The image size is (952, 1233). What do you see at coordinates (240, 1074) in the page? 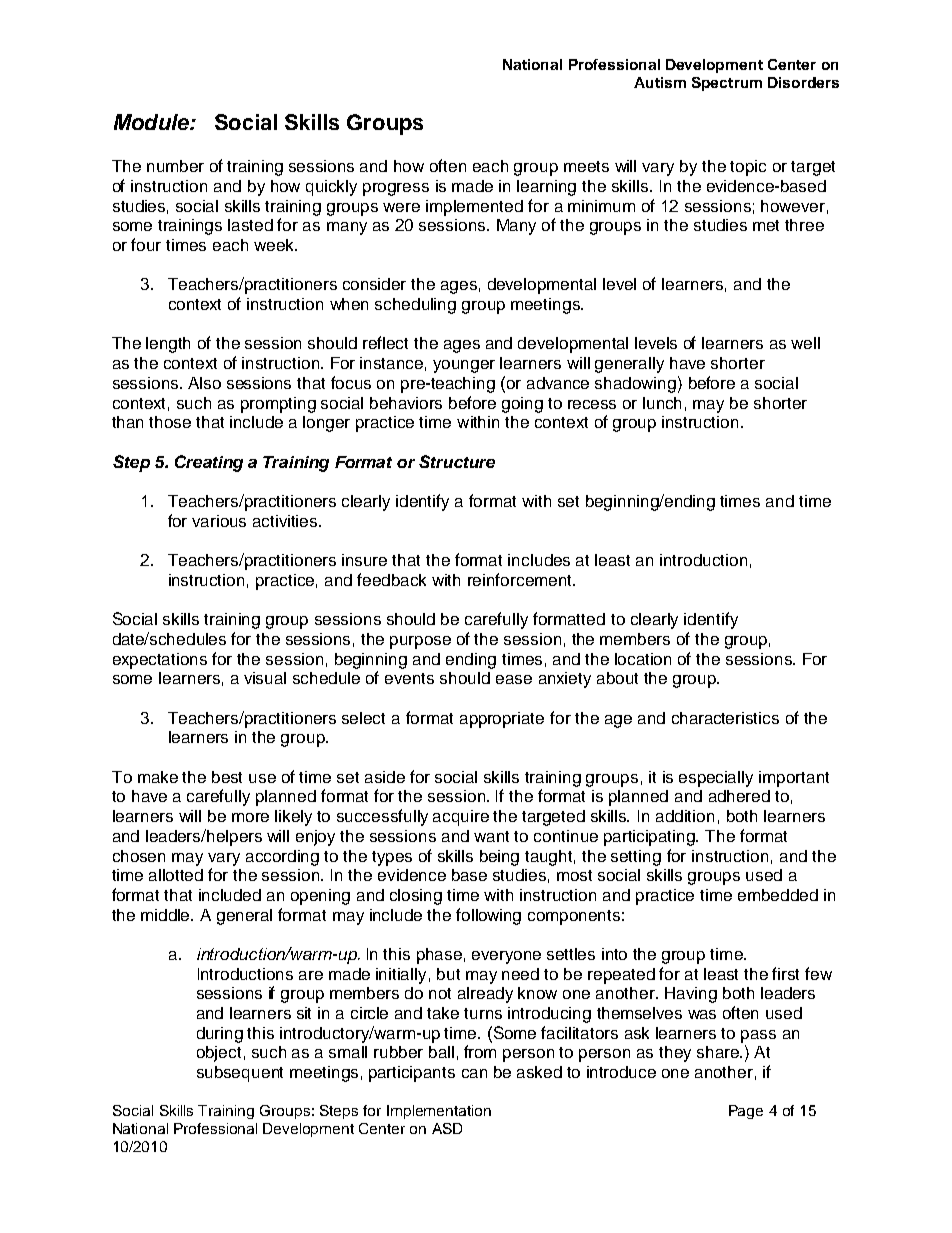
I see `subsequent` at bounding box center [240, 1074].
